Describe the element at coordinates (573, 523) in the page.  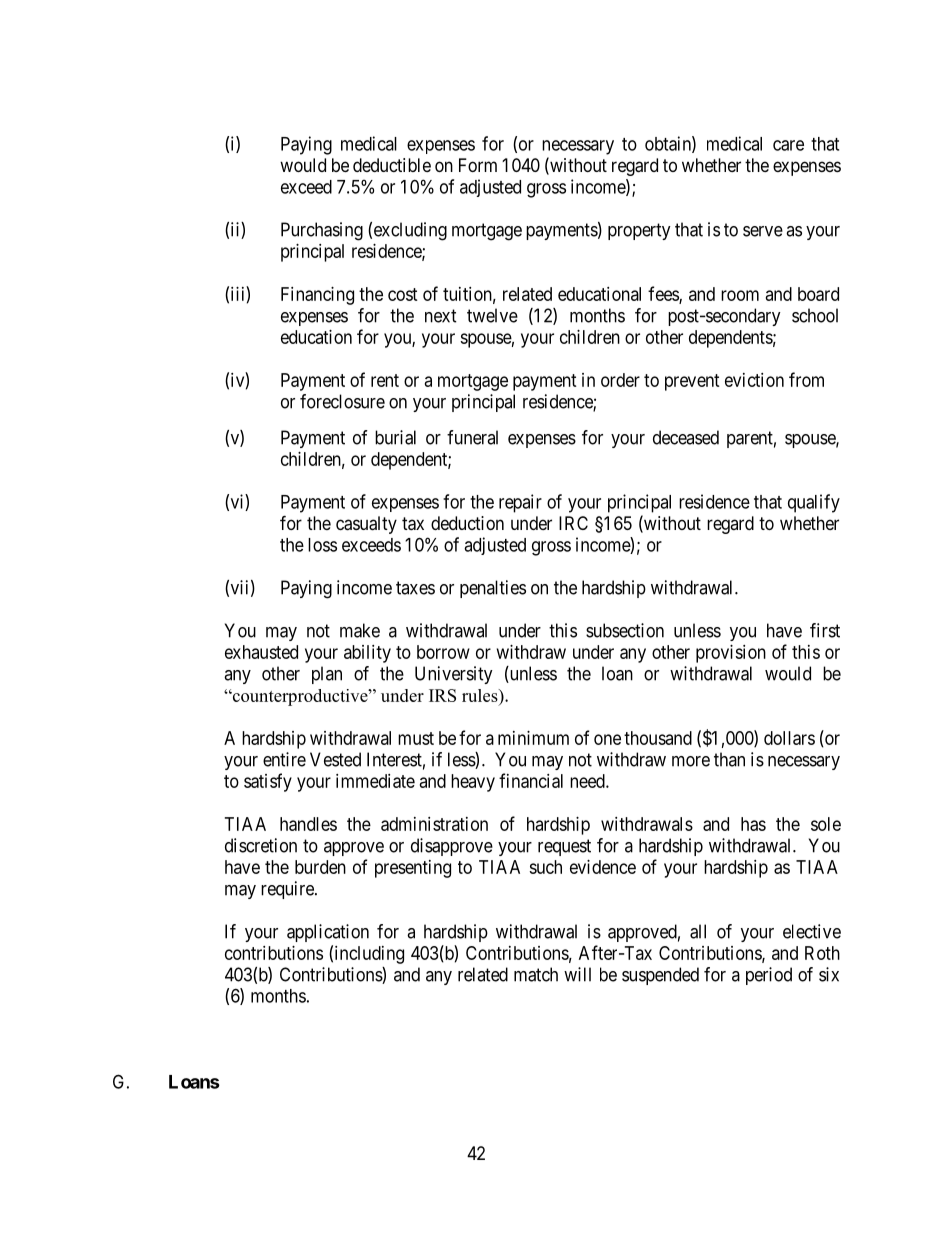
I see `IRC` at that location.
